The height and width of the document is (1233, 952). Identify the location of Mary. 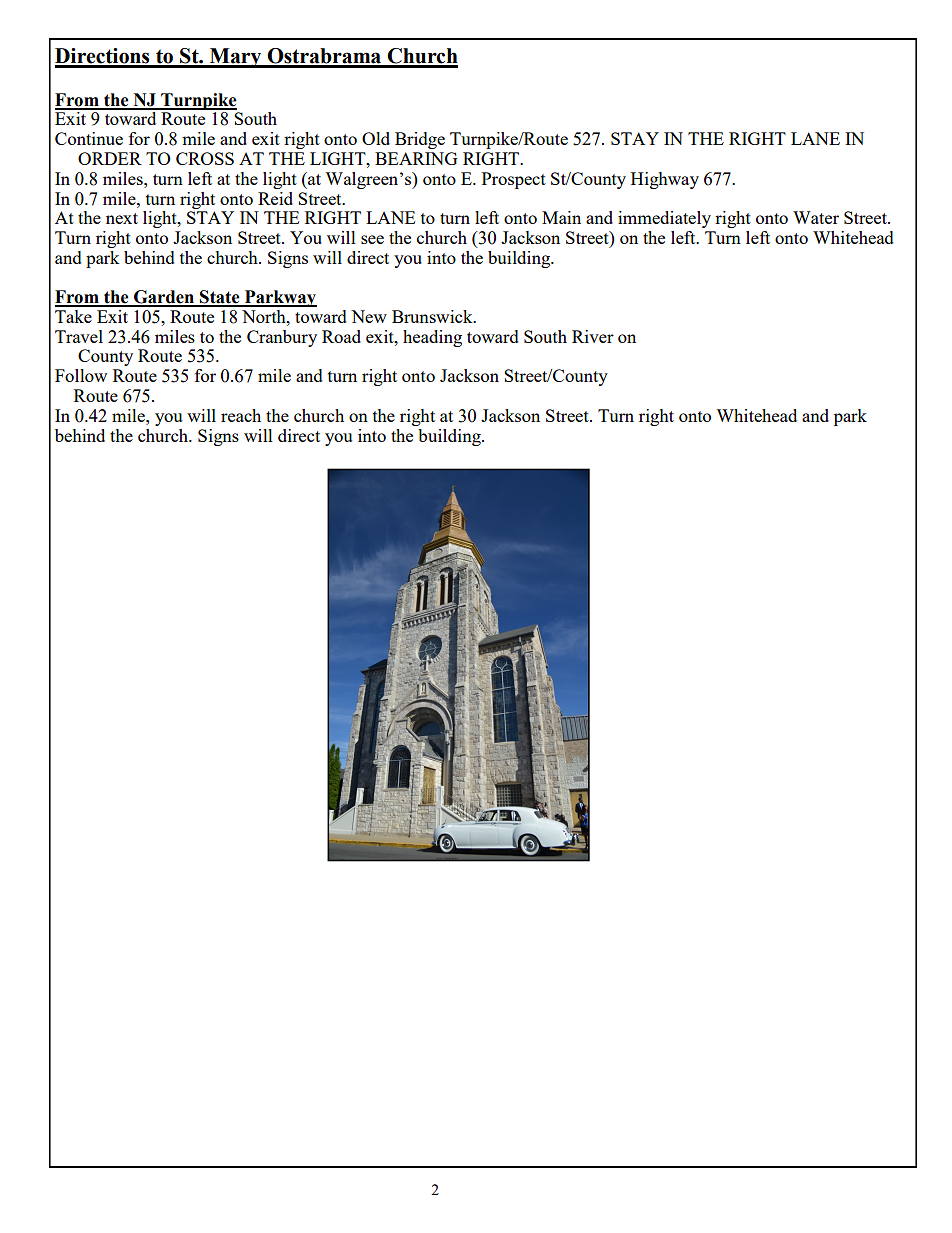
(235, 58).
